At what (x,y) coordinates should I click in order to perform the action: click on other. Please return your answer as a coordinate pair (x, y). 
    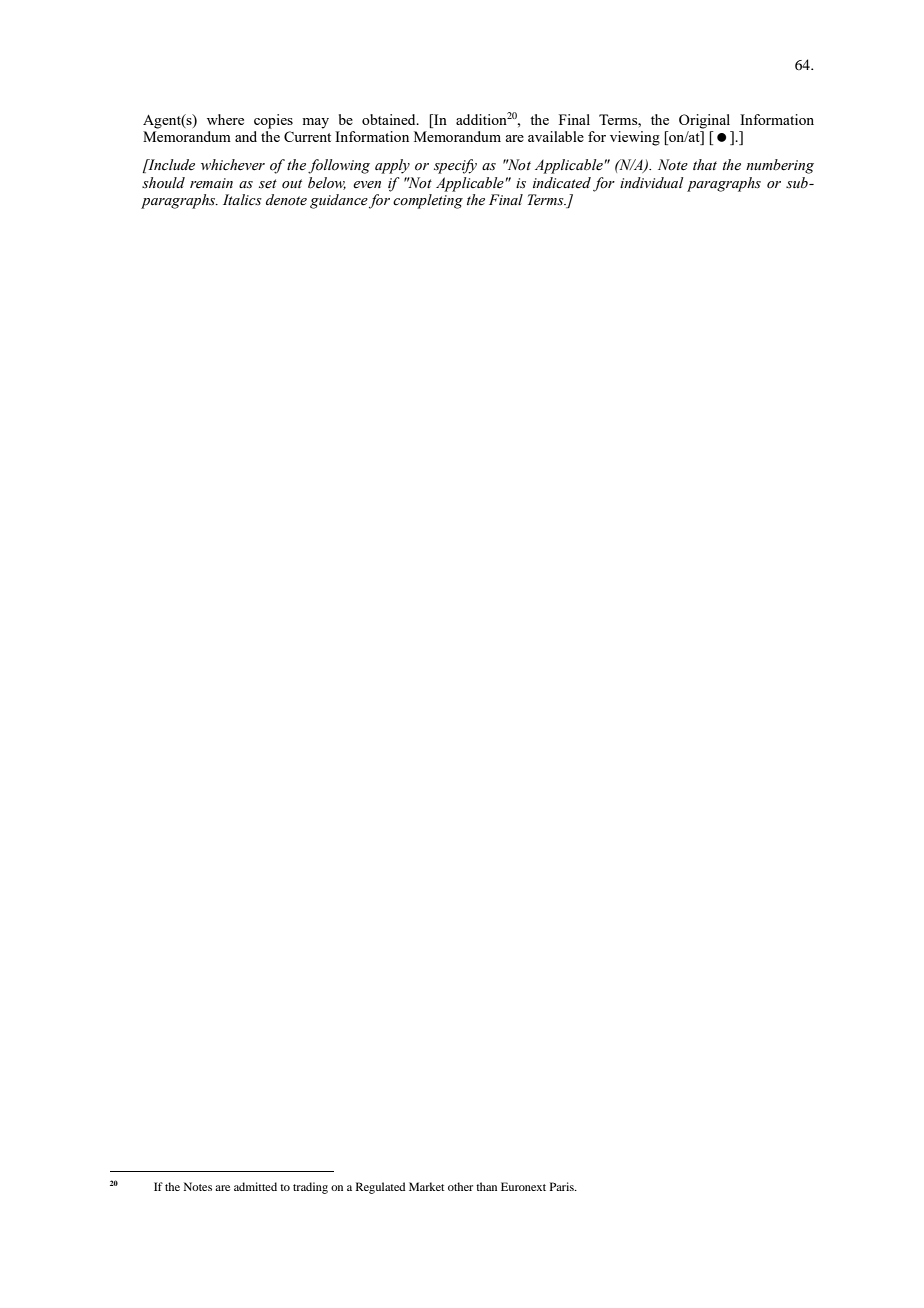
    Looking at the image, I should click on (460, 1186).
